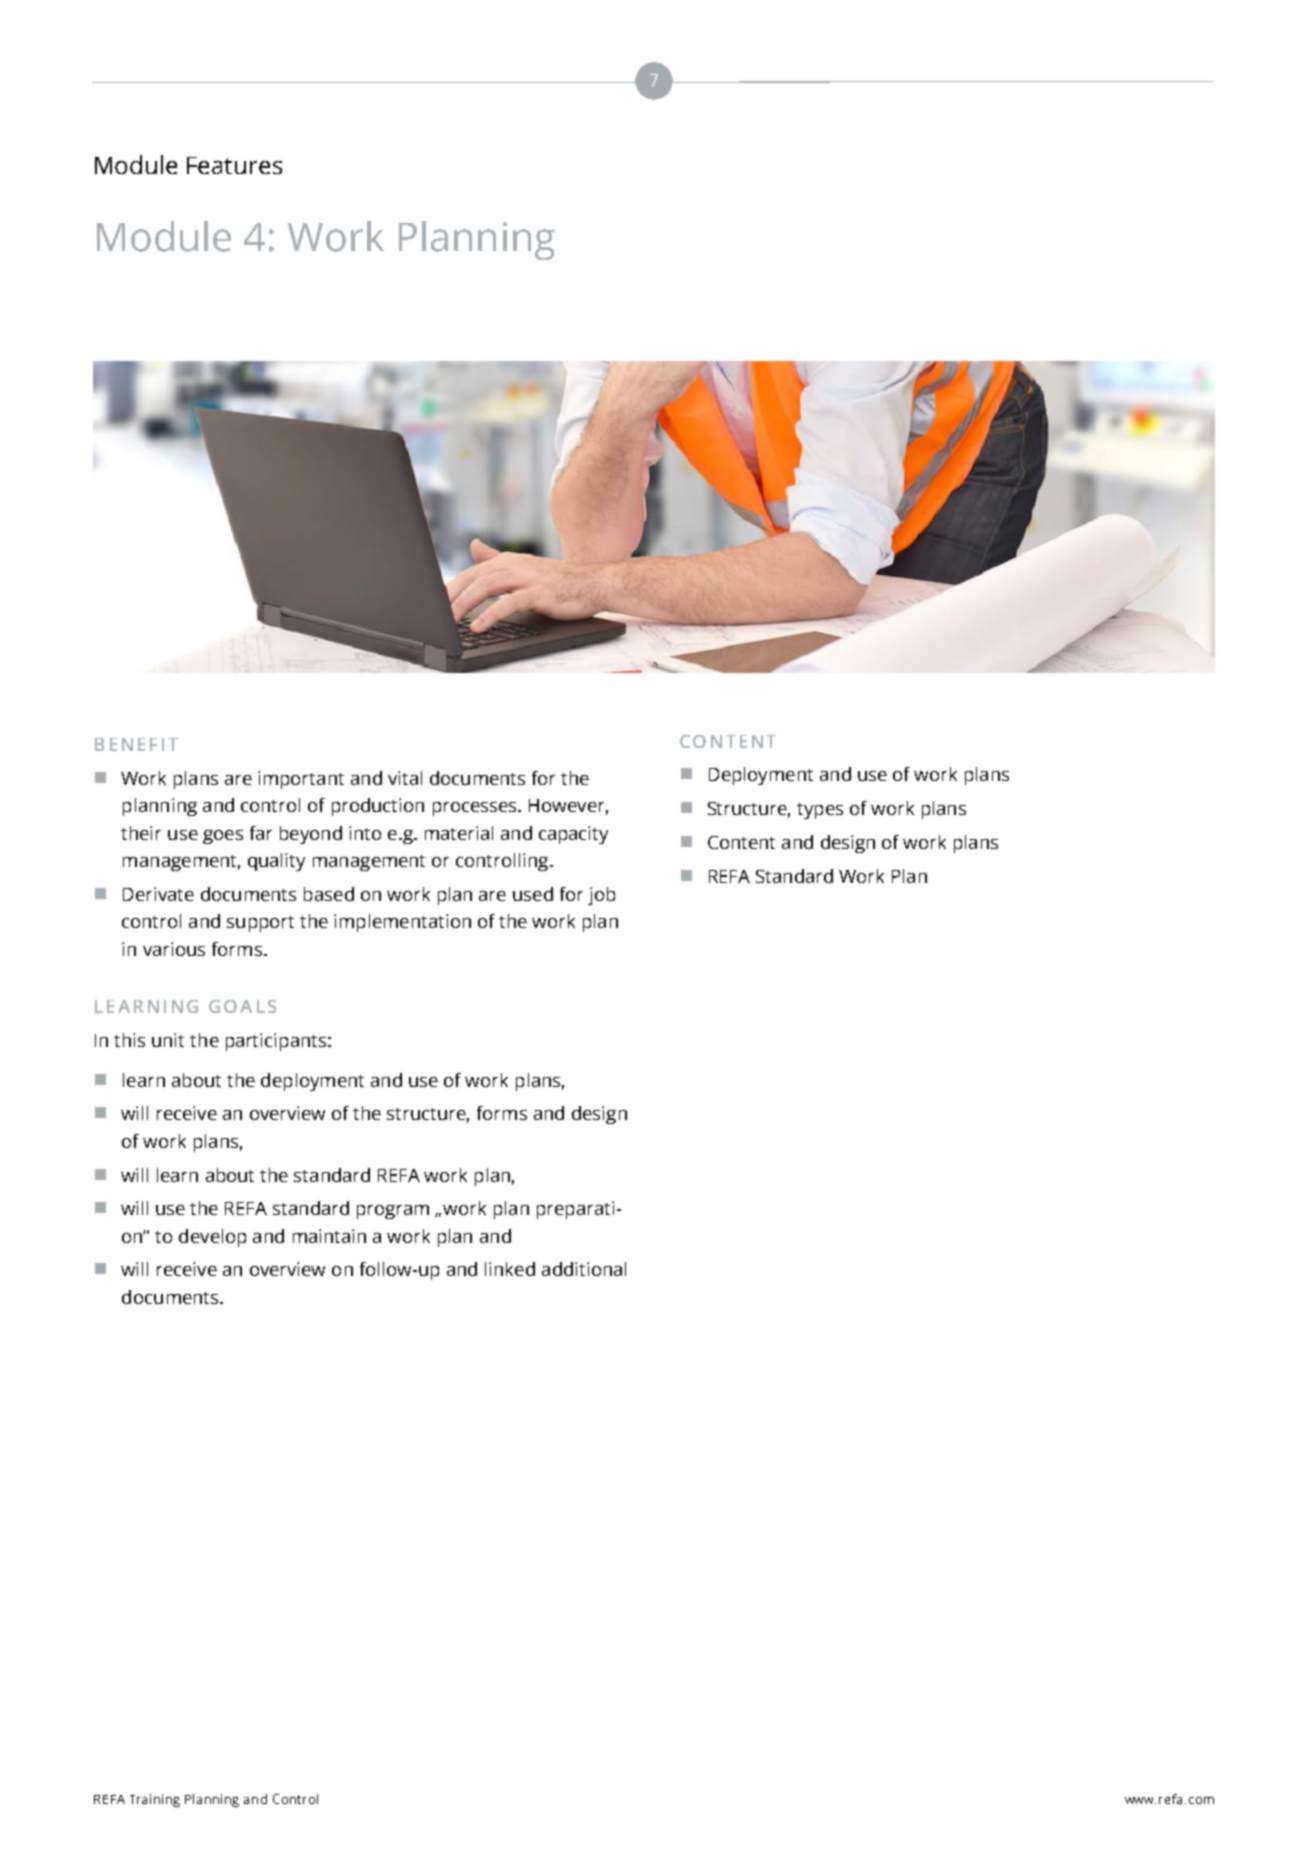 Image resolution: width=1308 pixels, height=1850 pixels. What do you see at coordinates (301, 780) in the document?
I see `important` at bounding box center [301, 780].
